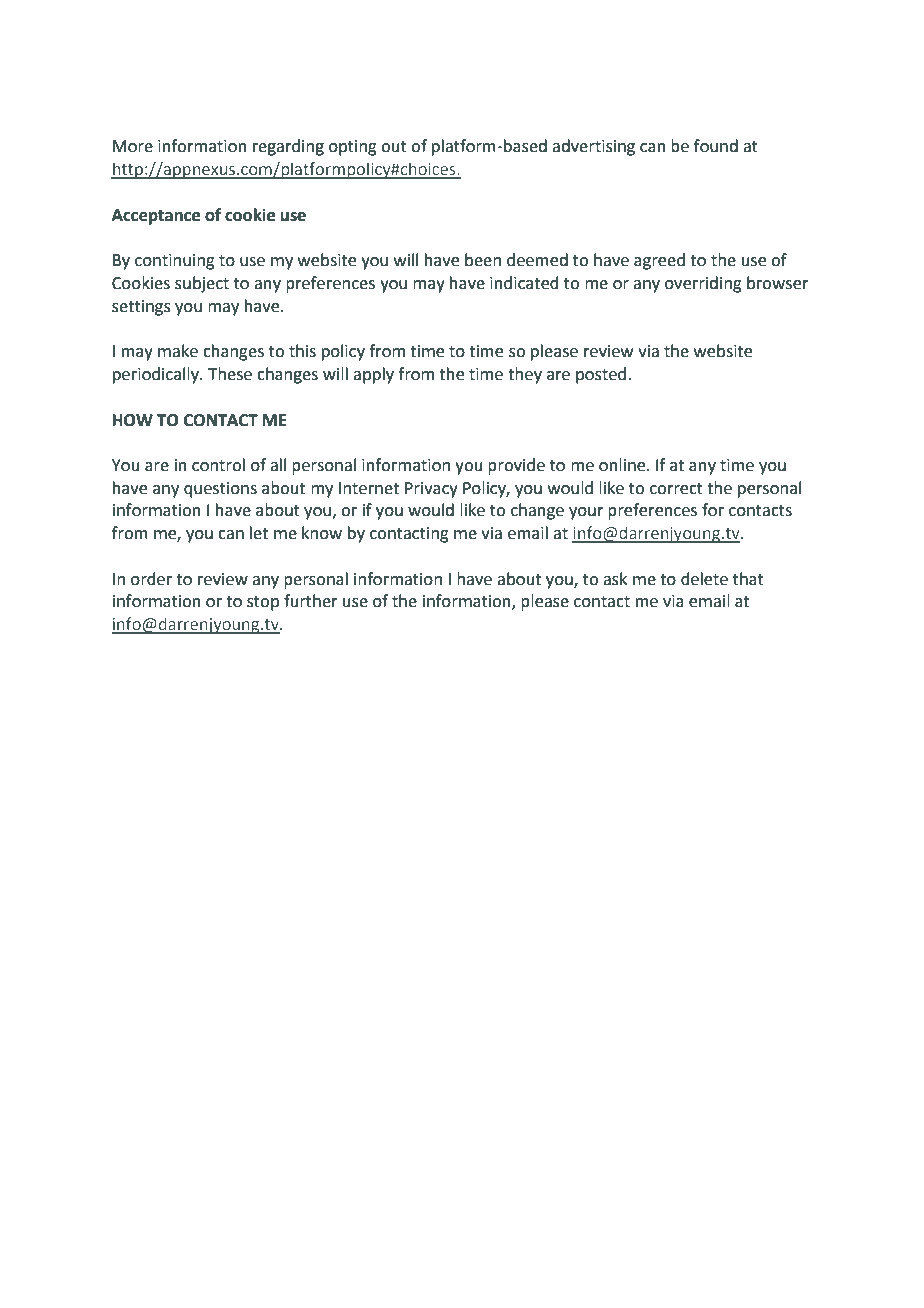 The height and width of the page is (1308, 924). What do you see at coordinates (623, 465) in the page?
I see `online` at bounding box center [623, 465].
